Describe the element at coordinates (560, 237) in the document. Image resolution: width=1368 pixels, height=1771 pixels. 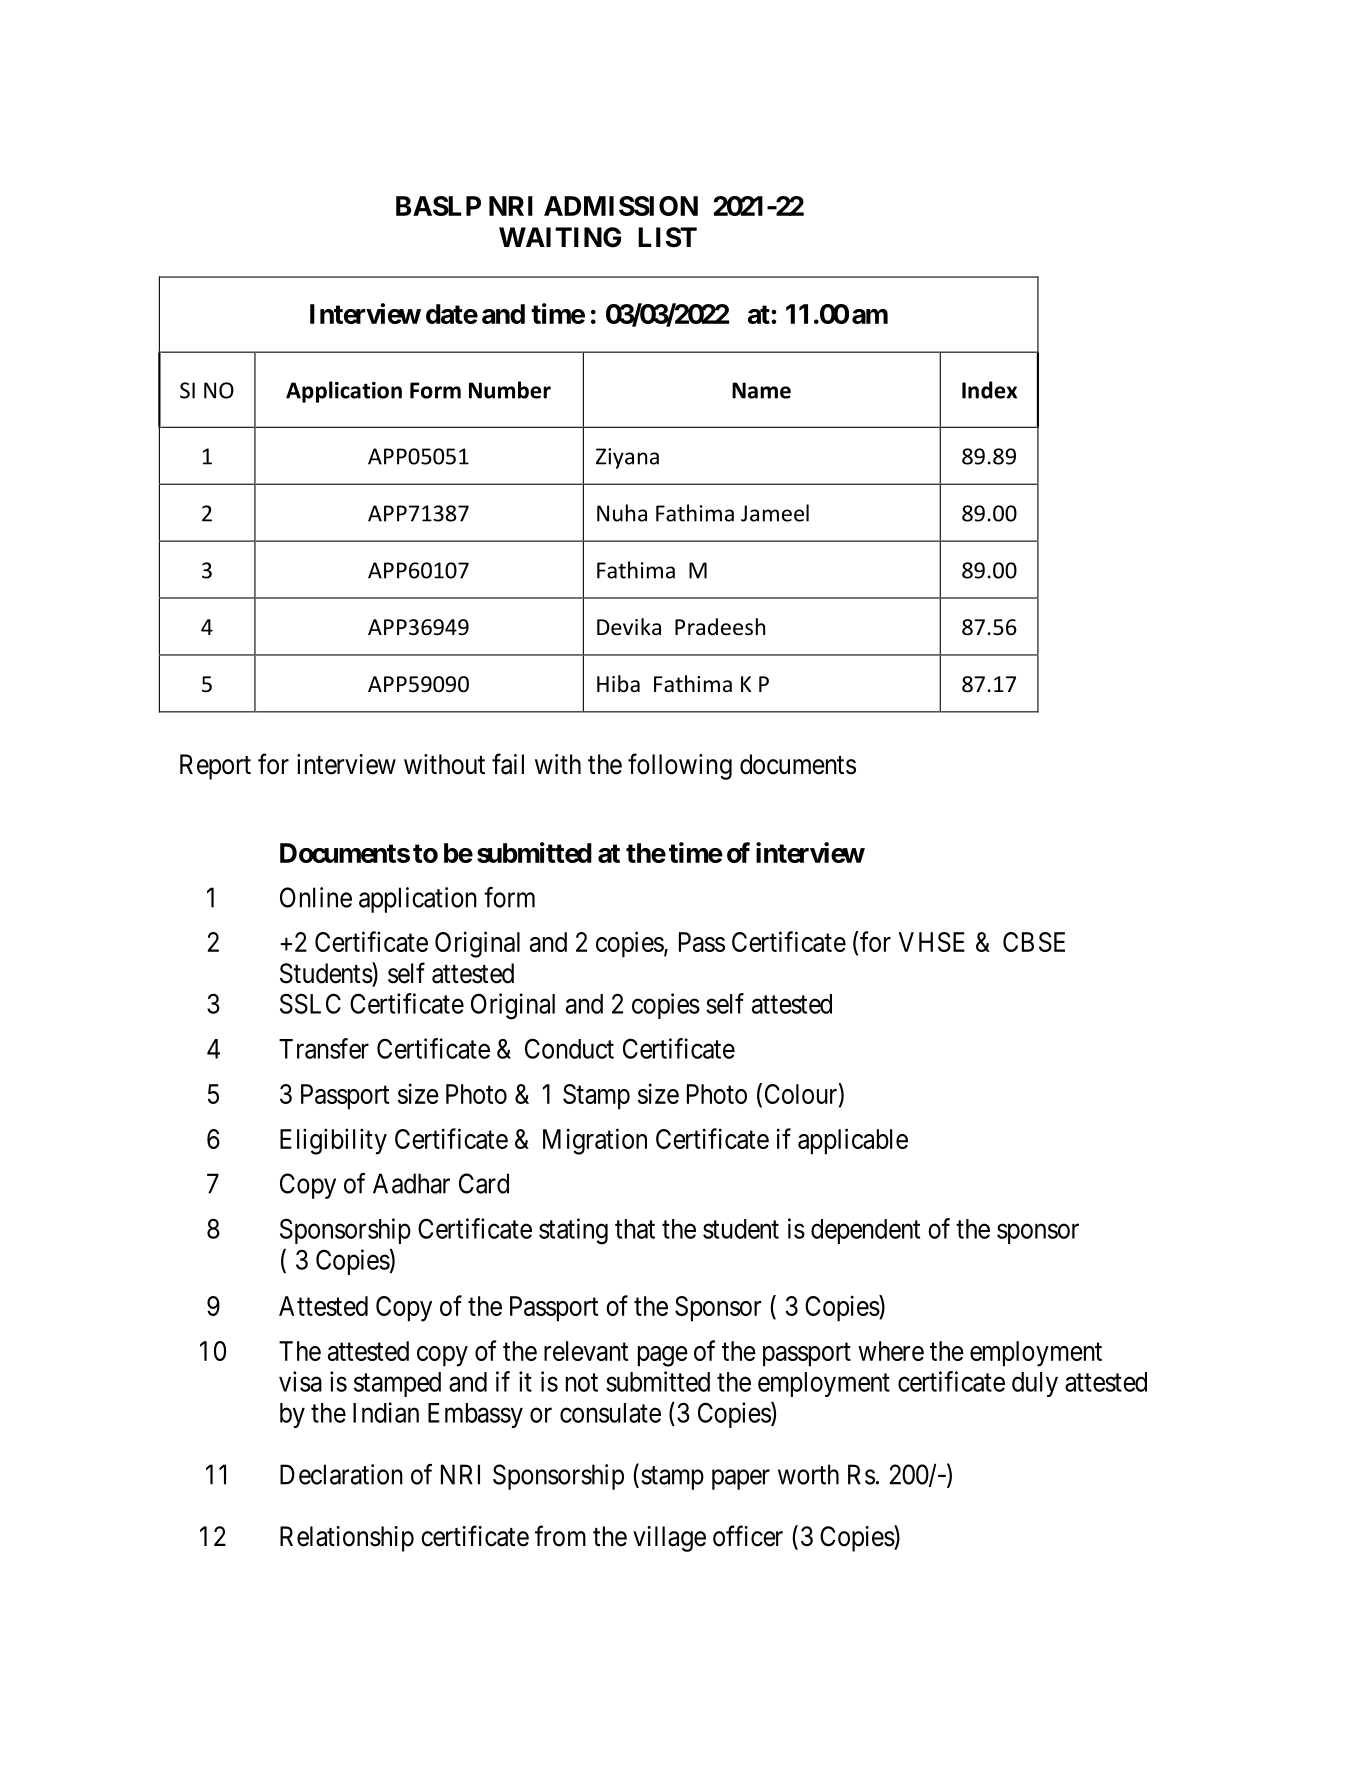
I see `WAITING` at that location.
